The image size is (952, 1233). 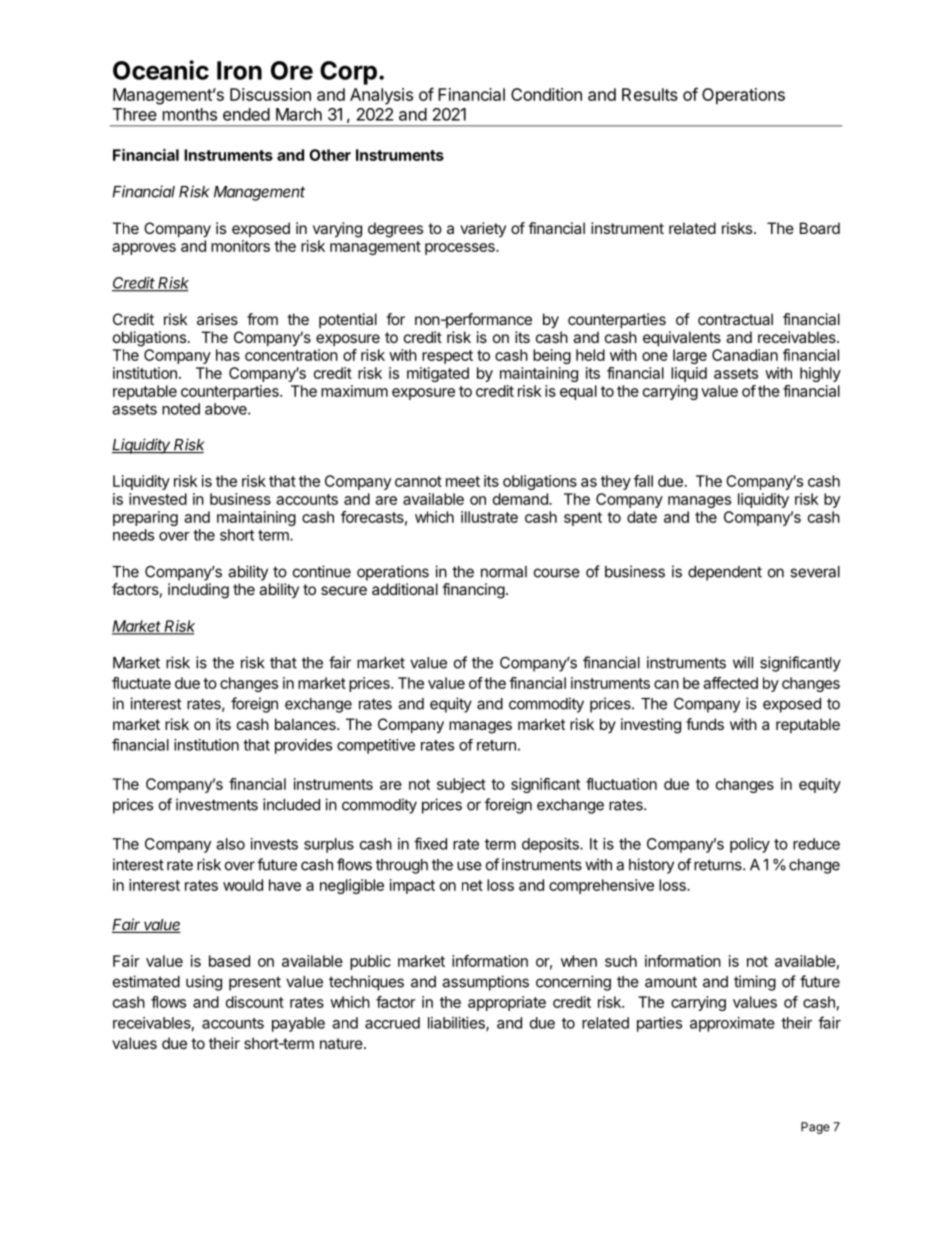 What do you see at coordinates (750, 845) in the image?
I see `policy` at bounding box center [750, 845].
